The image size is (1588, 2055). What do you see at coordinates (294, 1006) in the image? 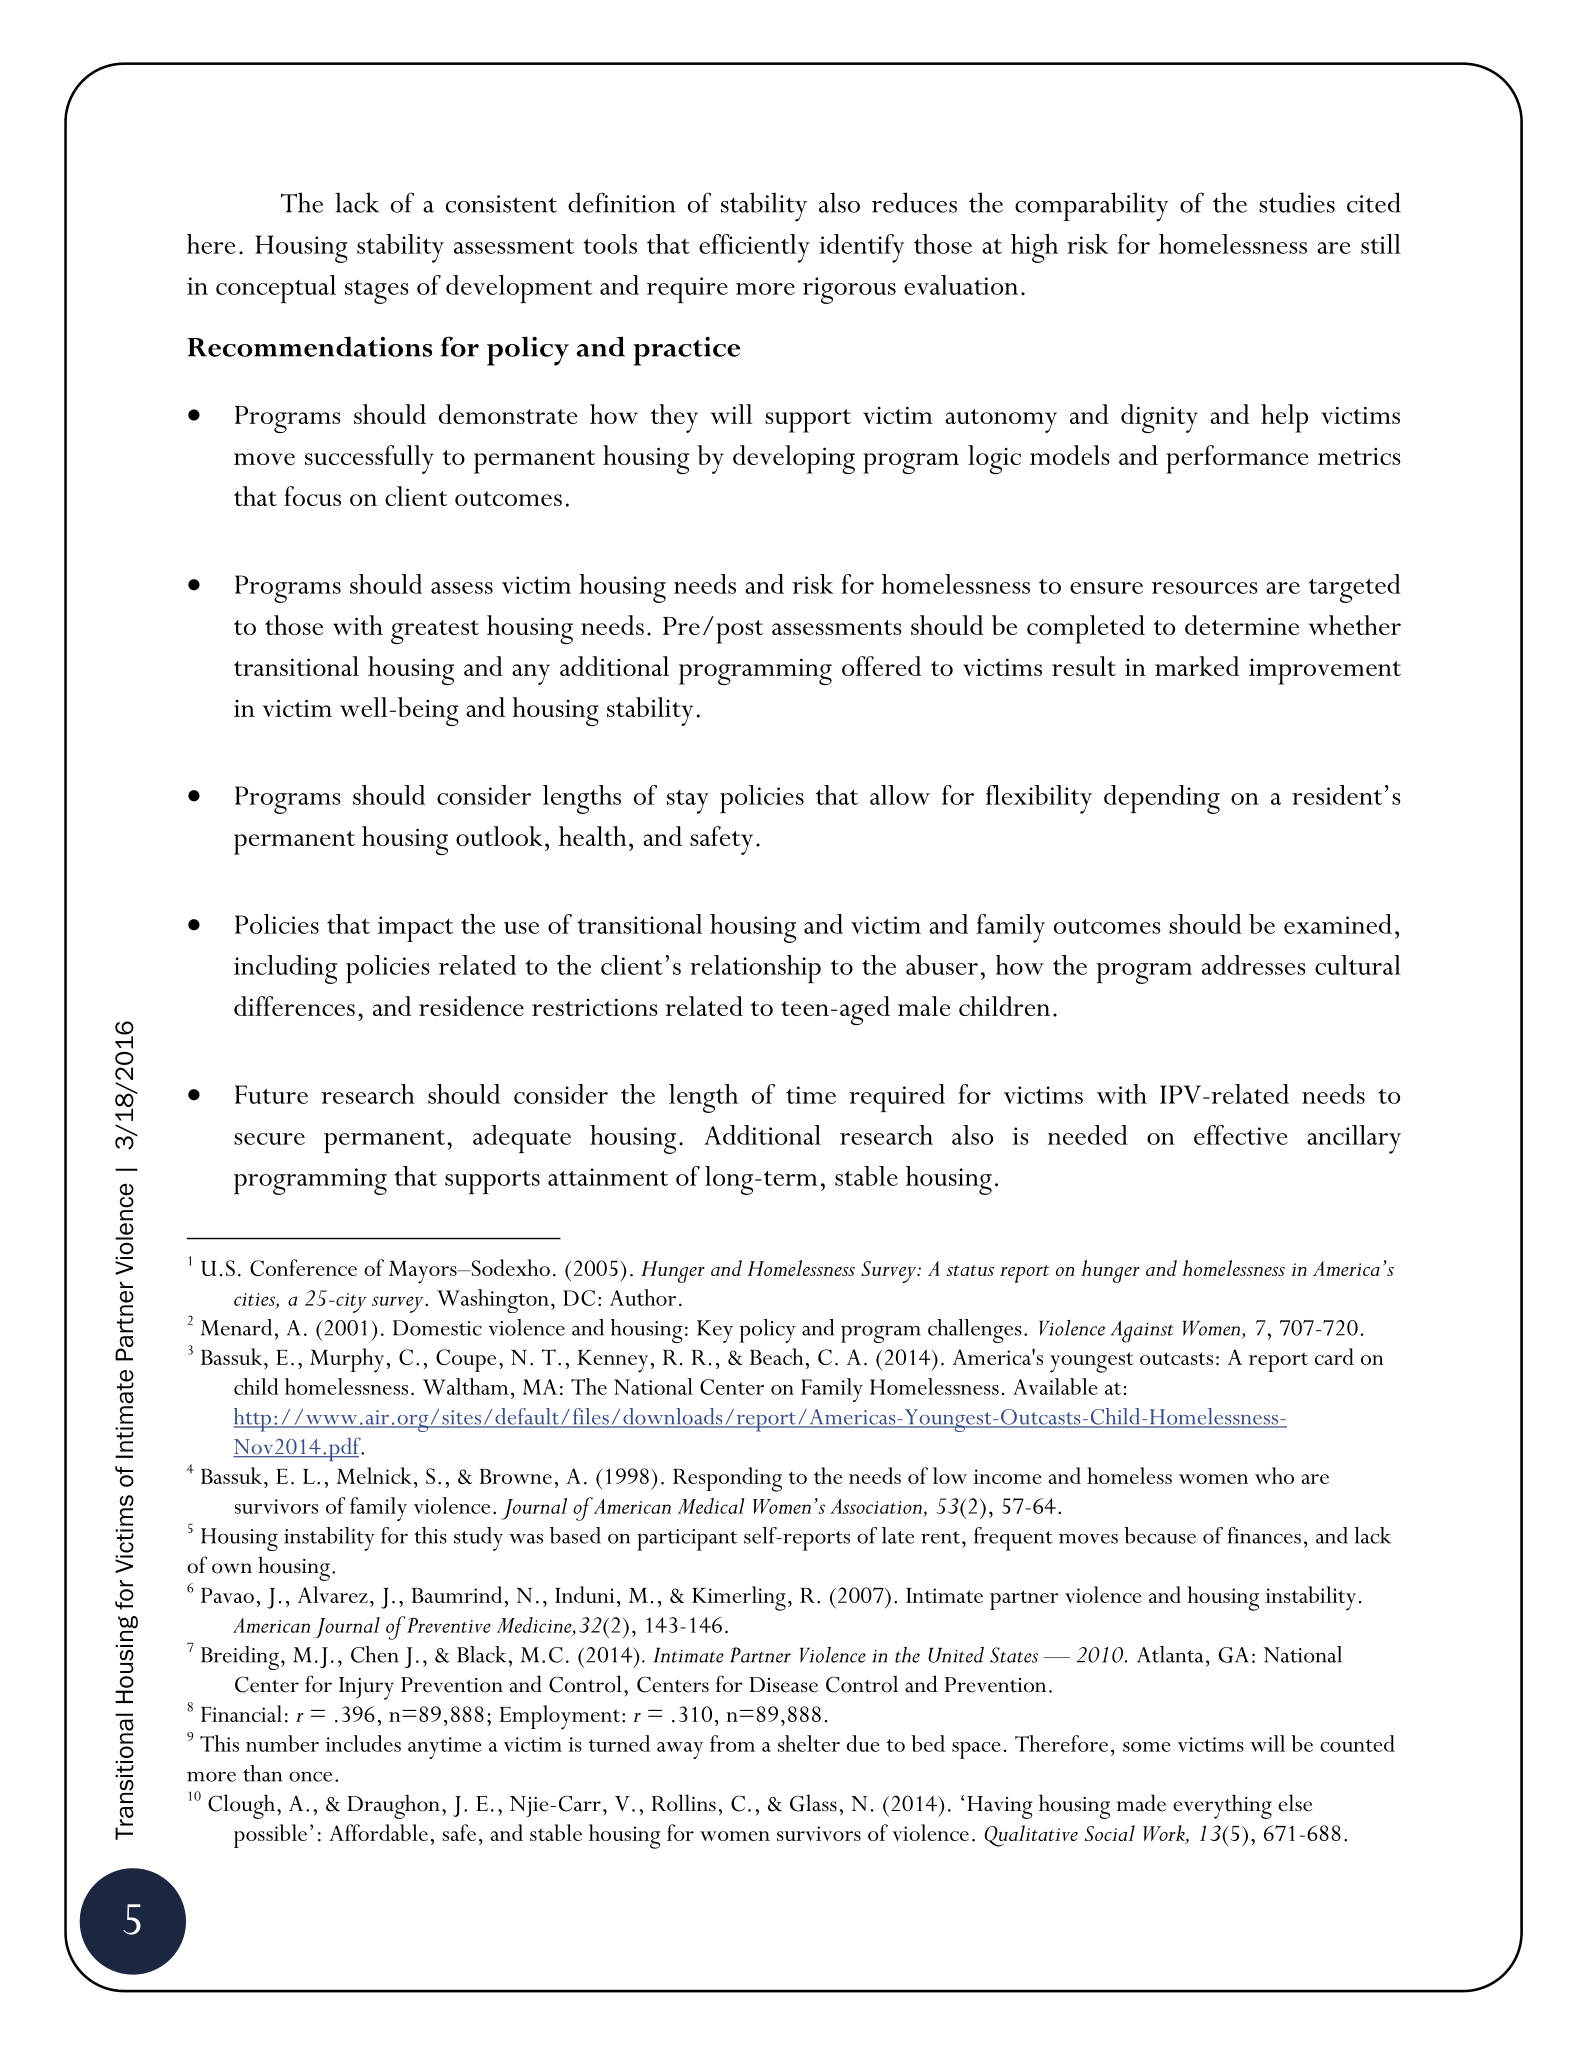
I see `differences` at bounding box center [294, 1006].
